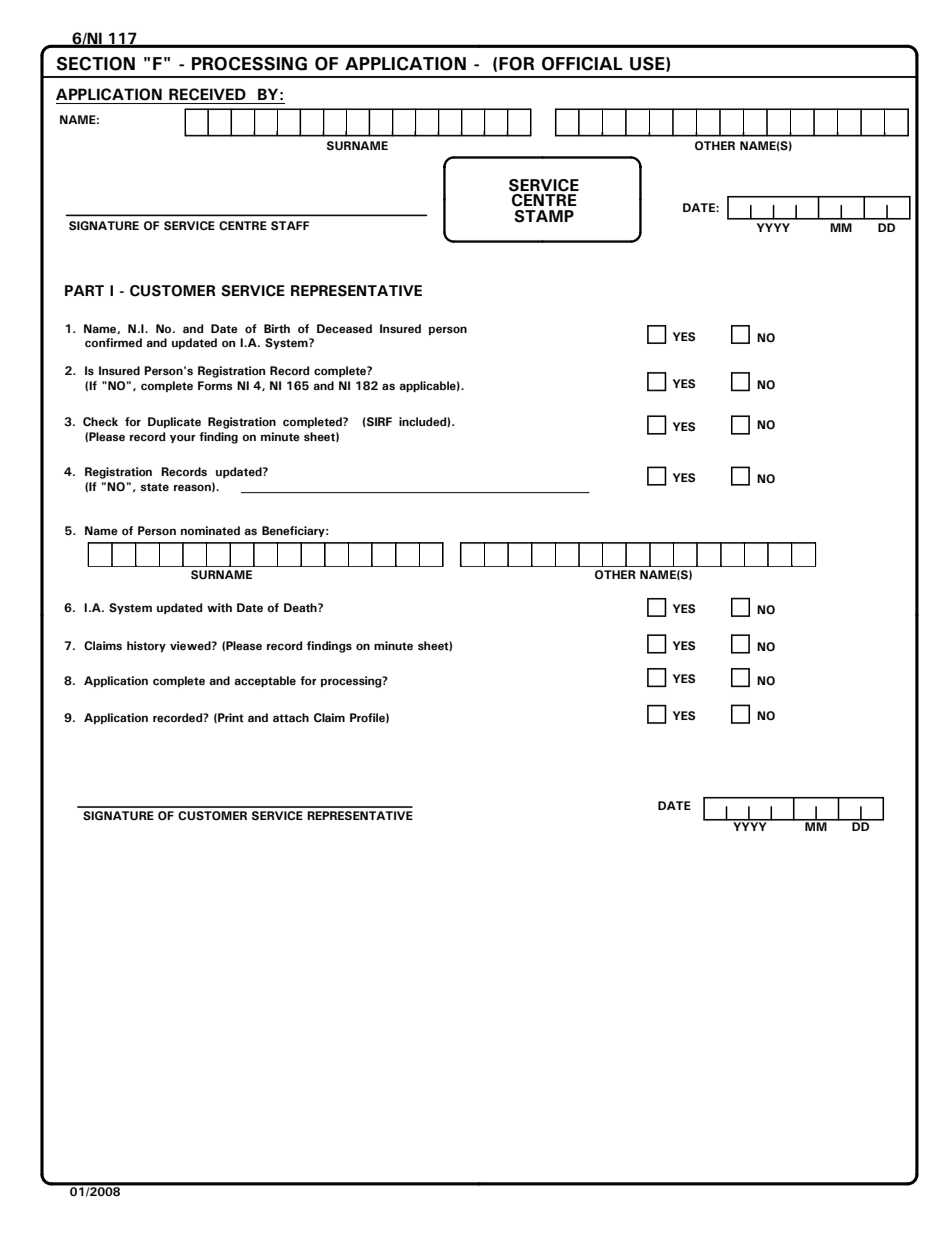 Image resolution: width=952 pixels, height=1233 pixels. What do you see at coordinates (84, 290) in the screenshot?
I see `PART` at bounding box center [84, 290].
